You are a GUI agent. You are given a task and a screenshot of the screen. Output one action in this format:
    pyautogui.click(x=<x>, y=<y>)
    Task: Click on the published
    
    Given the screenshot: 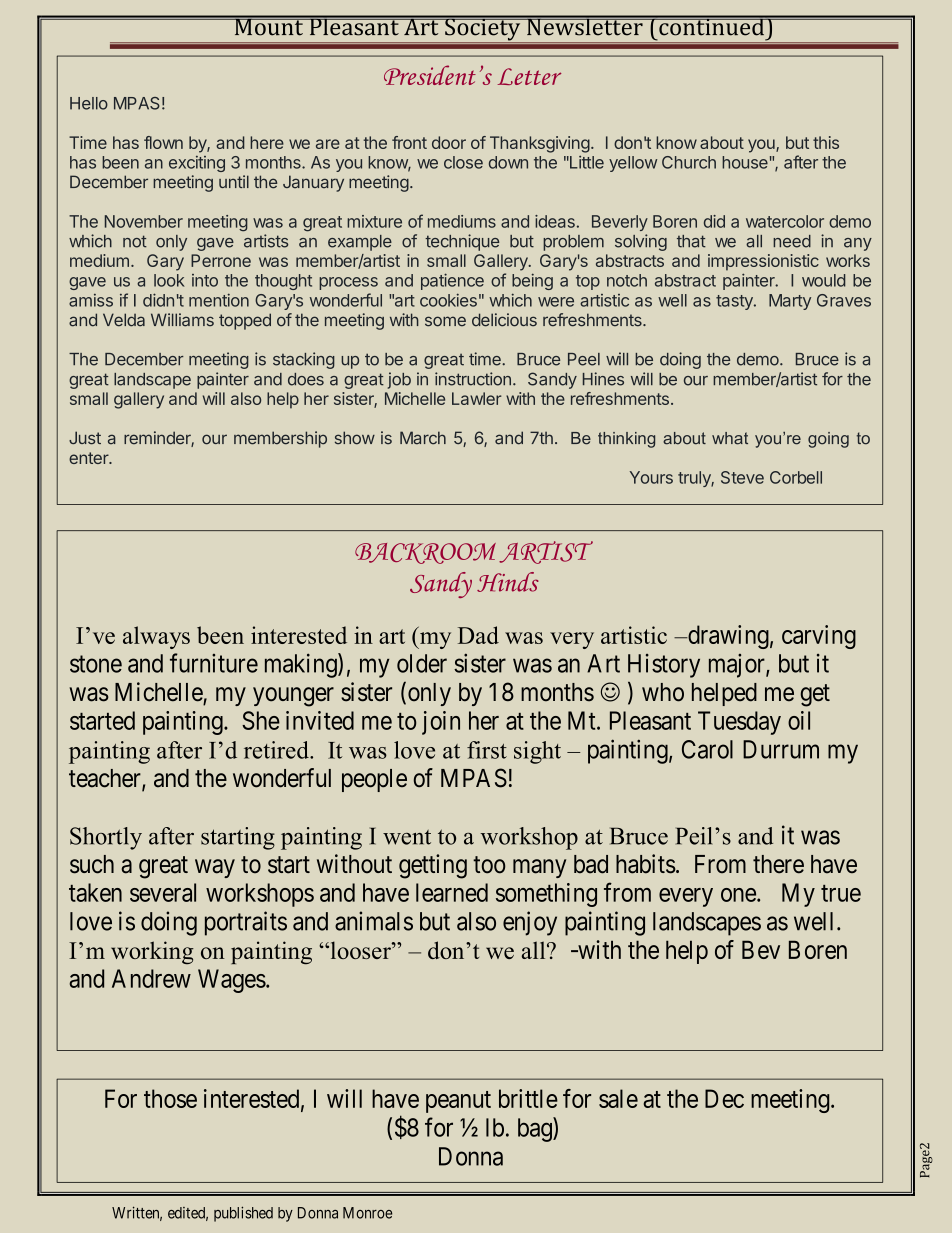 What is the action you would take?
    pyautogui.click(x=243, y=1214)
